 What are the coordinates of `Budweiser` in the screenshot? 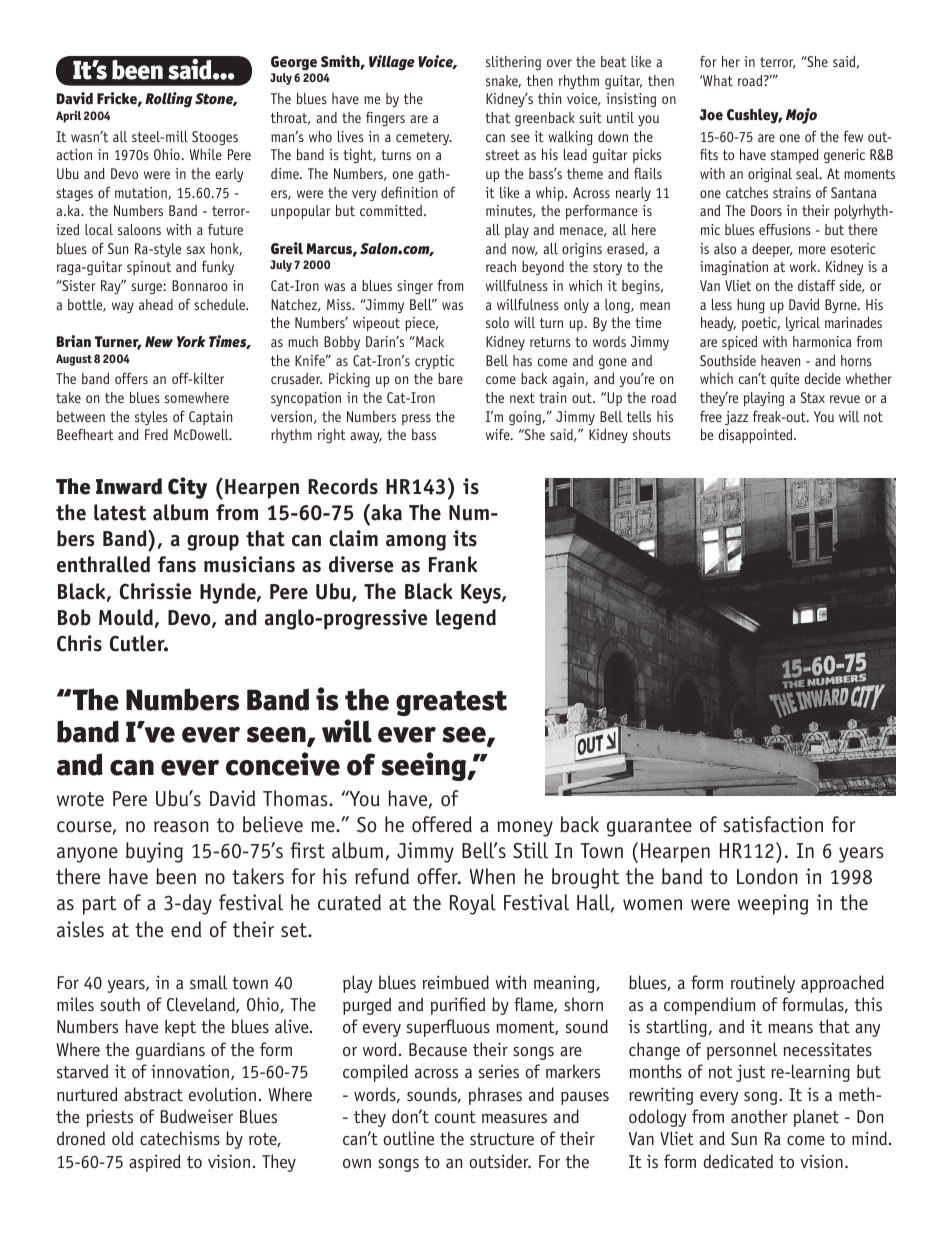 It's located at (197, 1116).
